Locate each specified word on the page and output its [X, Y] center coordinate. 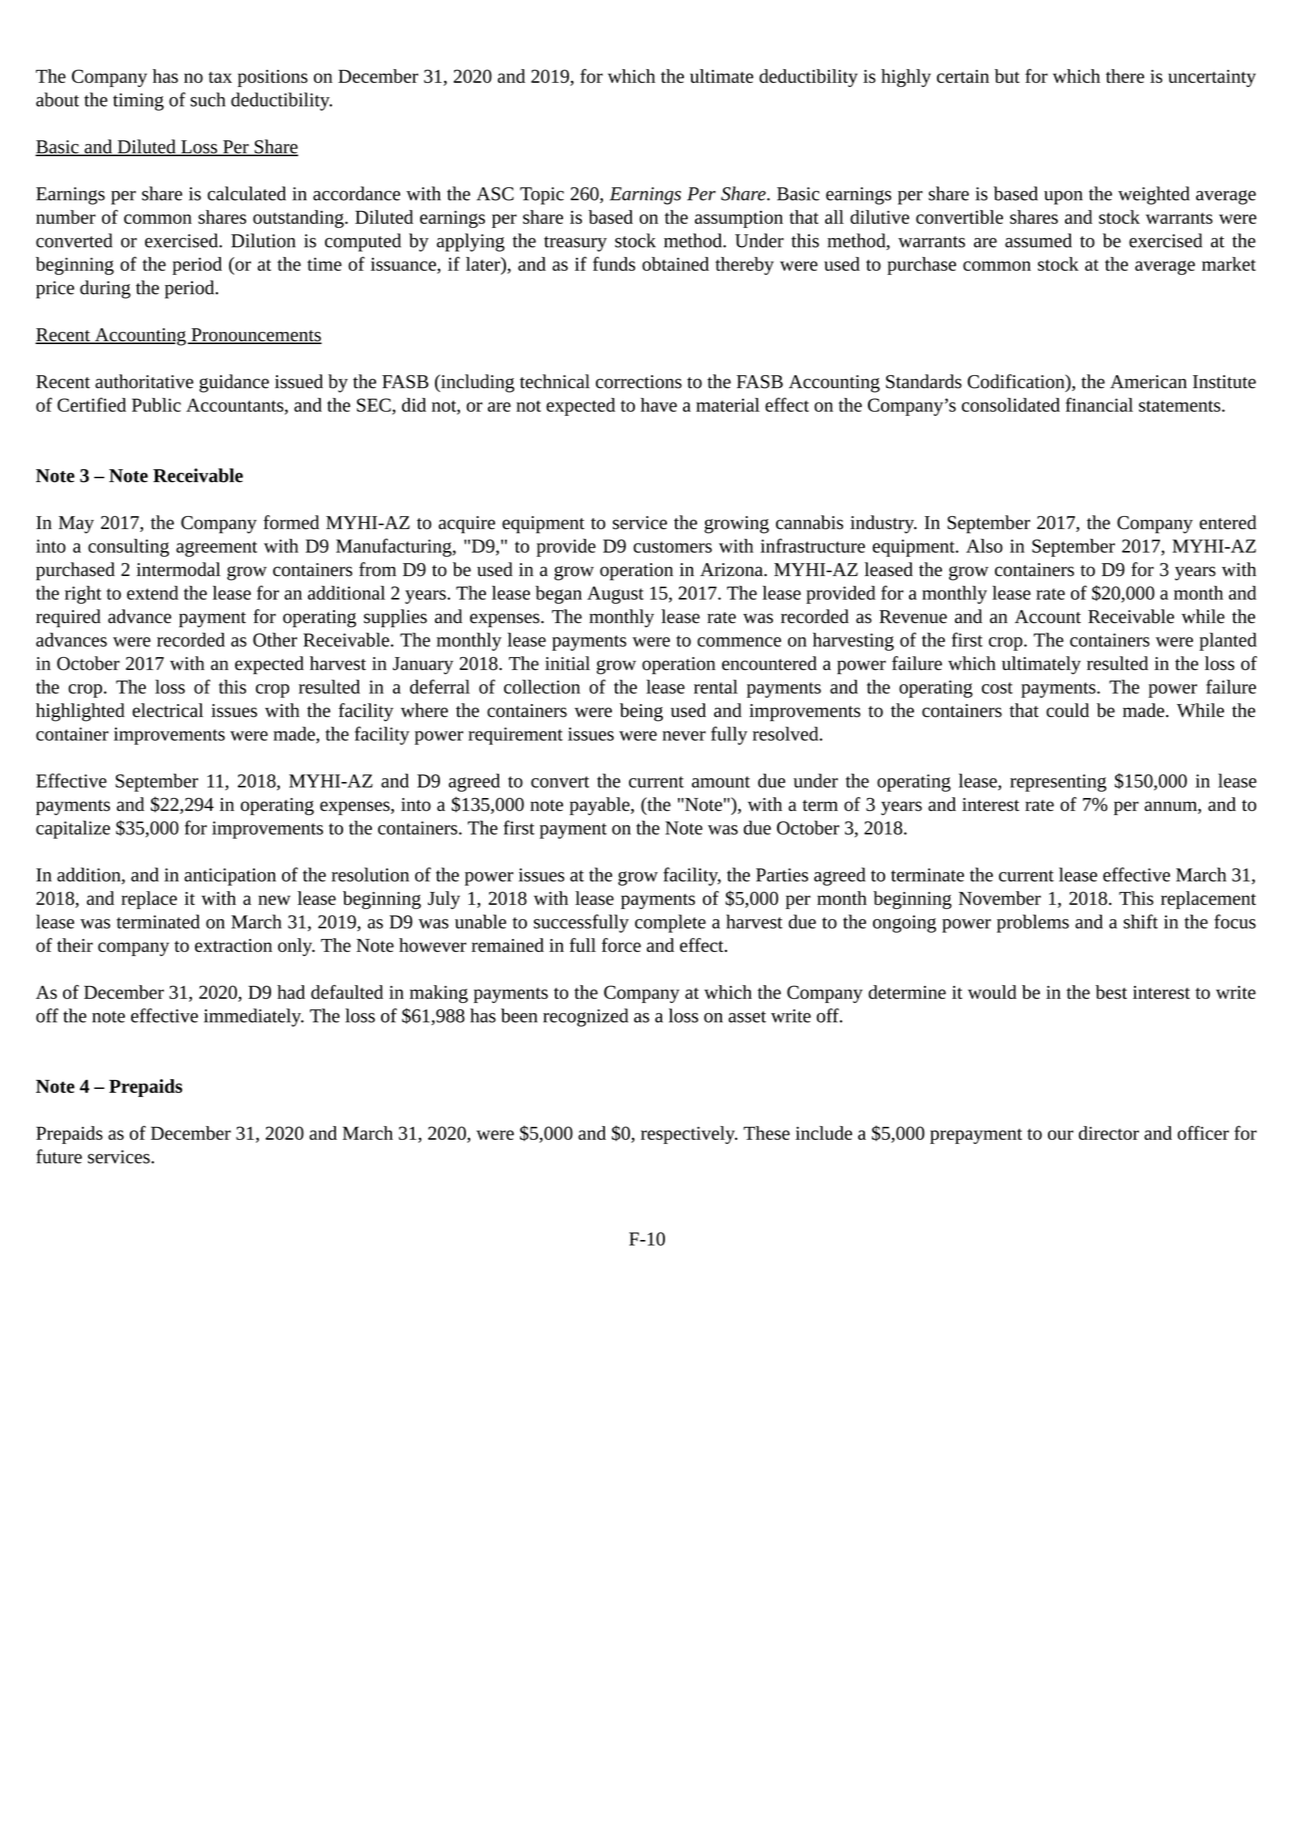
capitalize [73, 829]
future [59, 1156]
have [659, 405]
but [1007, 76]
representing [1058, 783]
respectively [689, 1135]
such [207, 99]
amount [721, 782]
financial [1099, 404]
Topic [542, 196]
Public [156, 405]
